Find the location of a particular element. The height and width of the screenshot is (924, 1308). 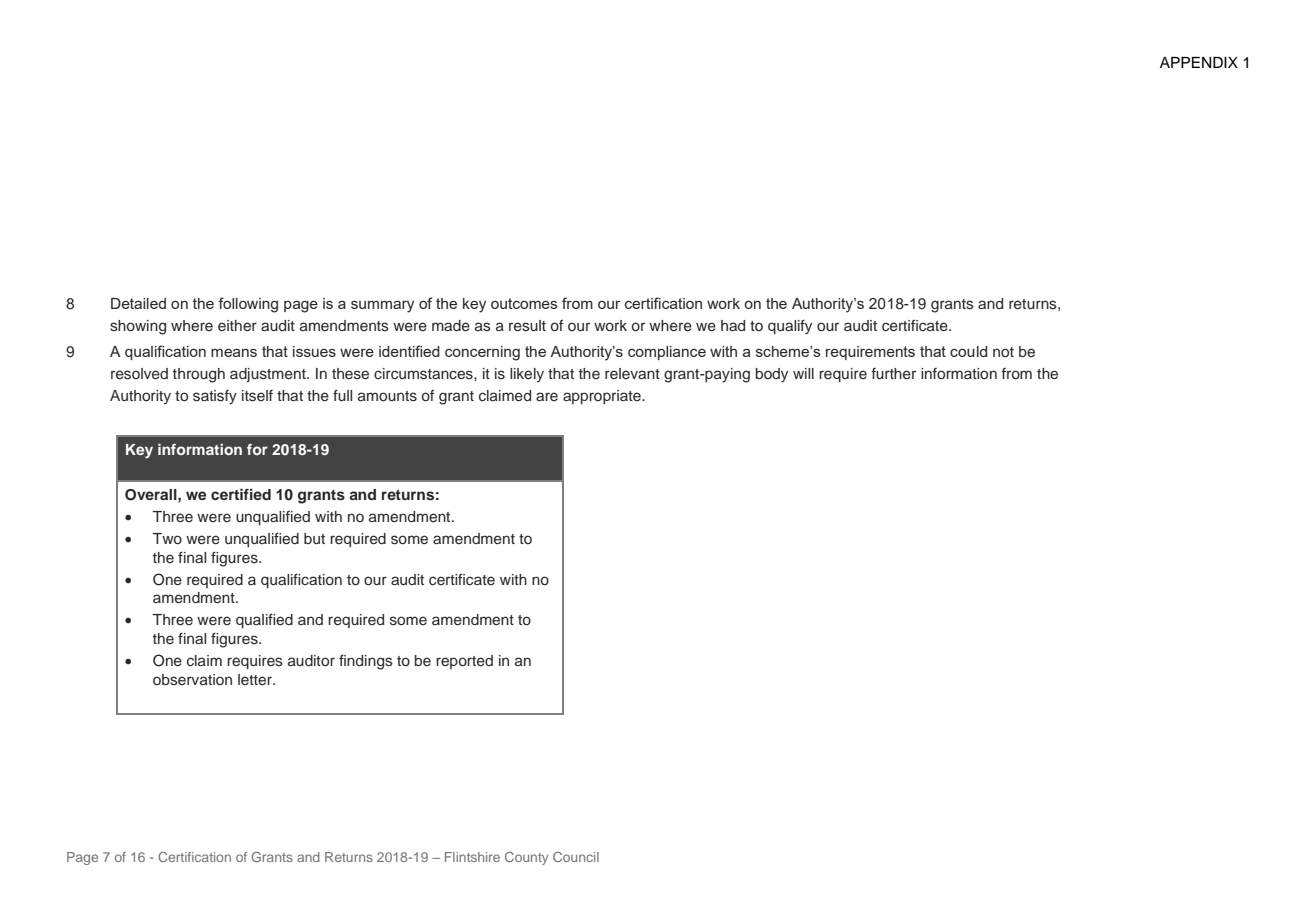

County is located at coordinates (526, 858).
